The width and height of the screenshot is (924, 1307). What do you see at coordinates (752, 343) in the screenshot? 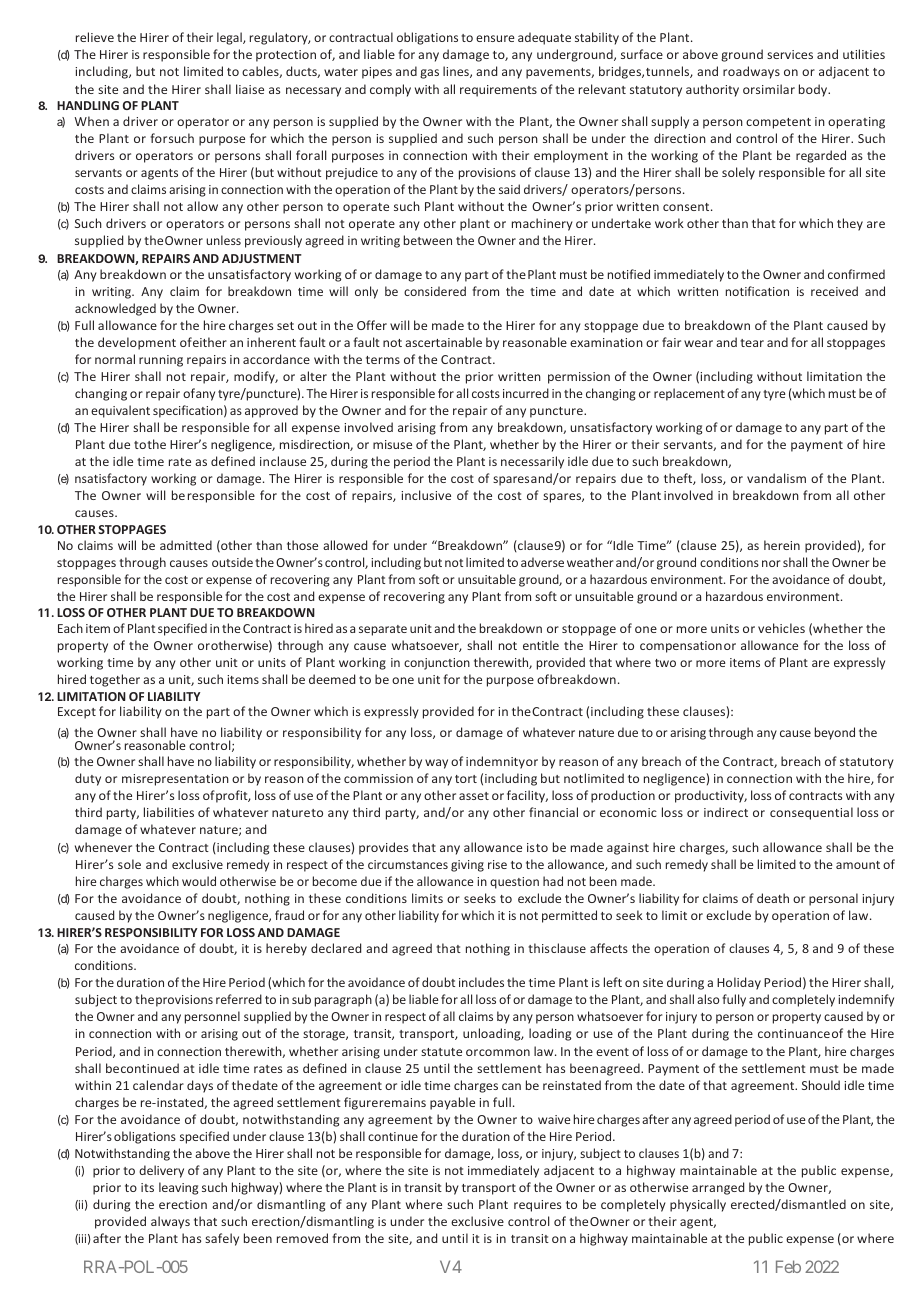
I see `tear` at bounding box center [752, 343].
